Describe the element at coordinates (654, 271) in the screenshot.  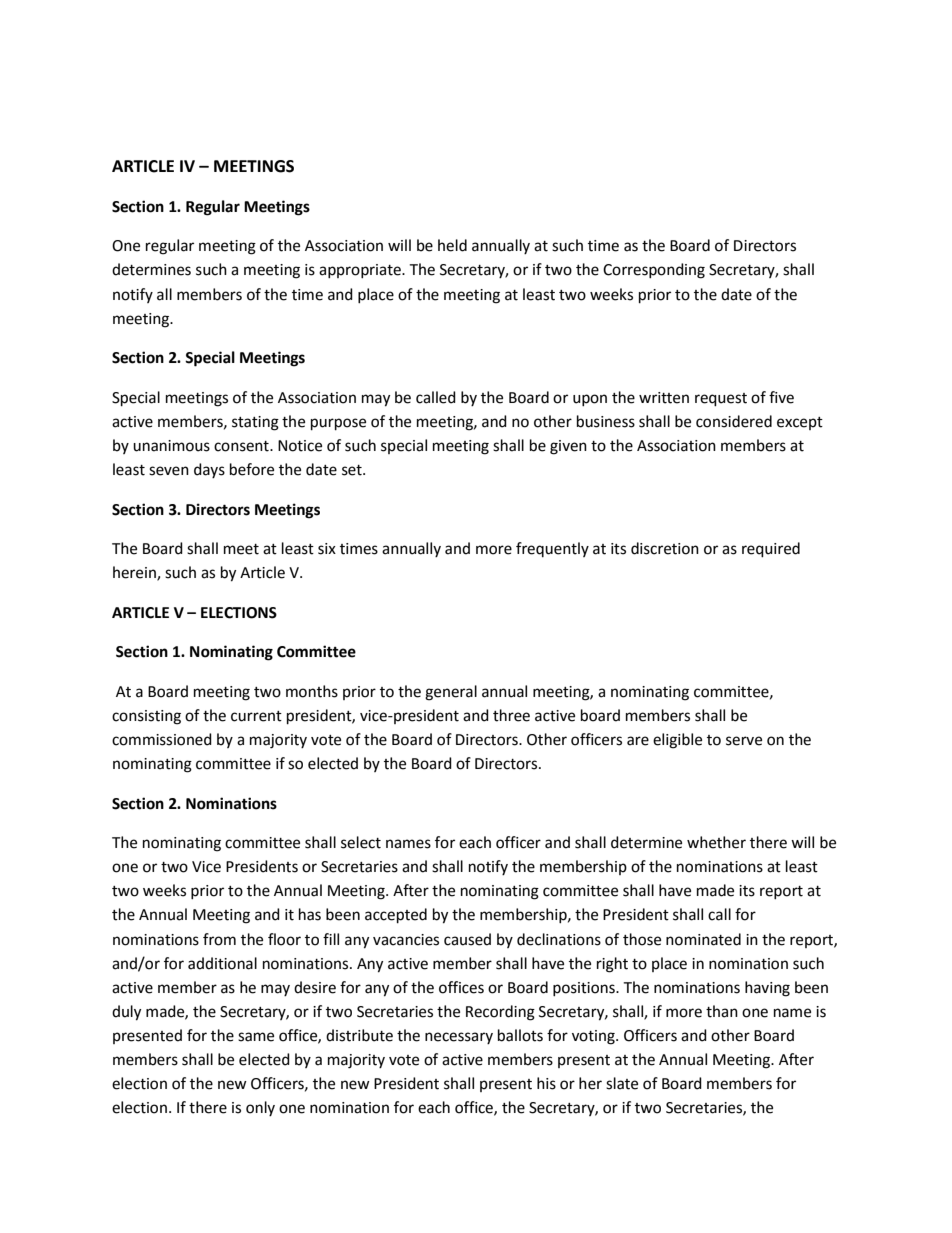
I see `Corresponding` at that location.
